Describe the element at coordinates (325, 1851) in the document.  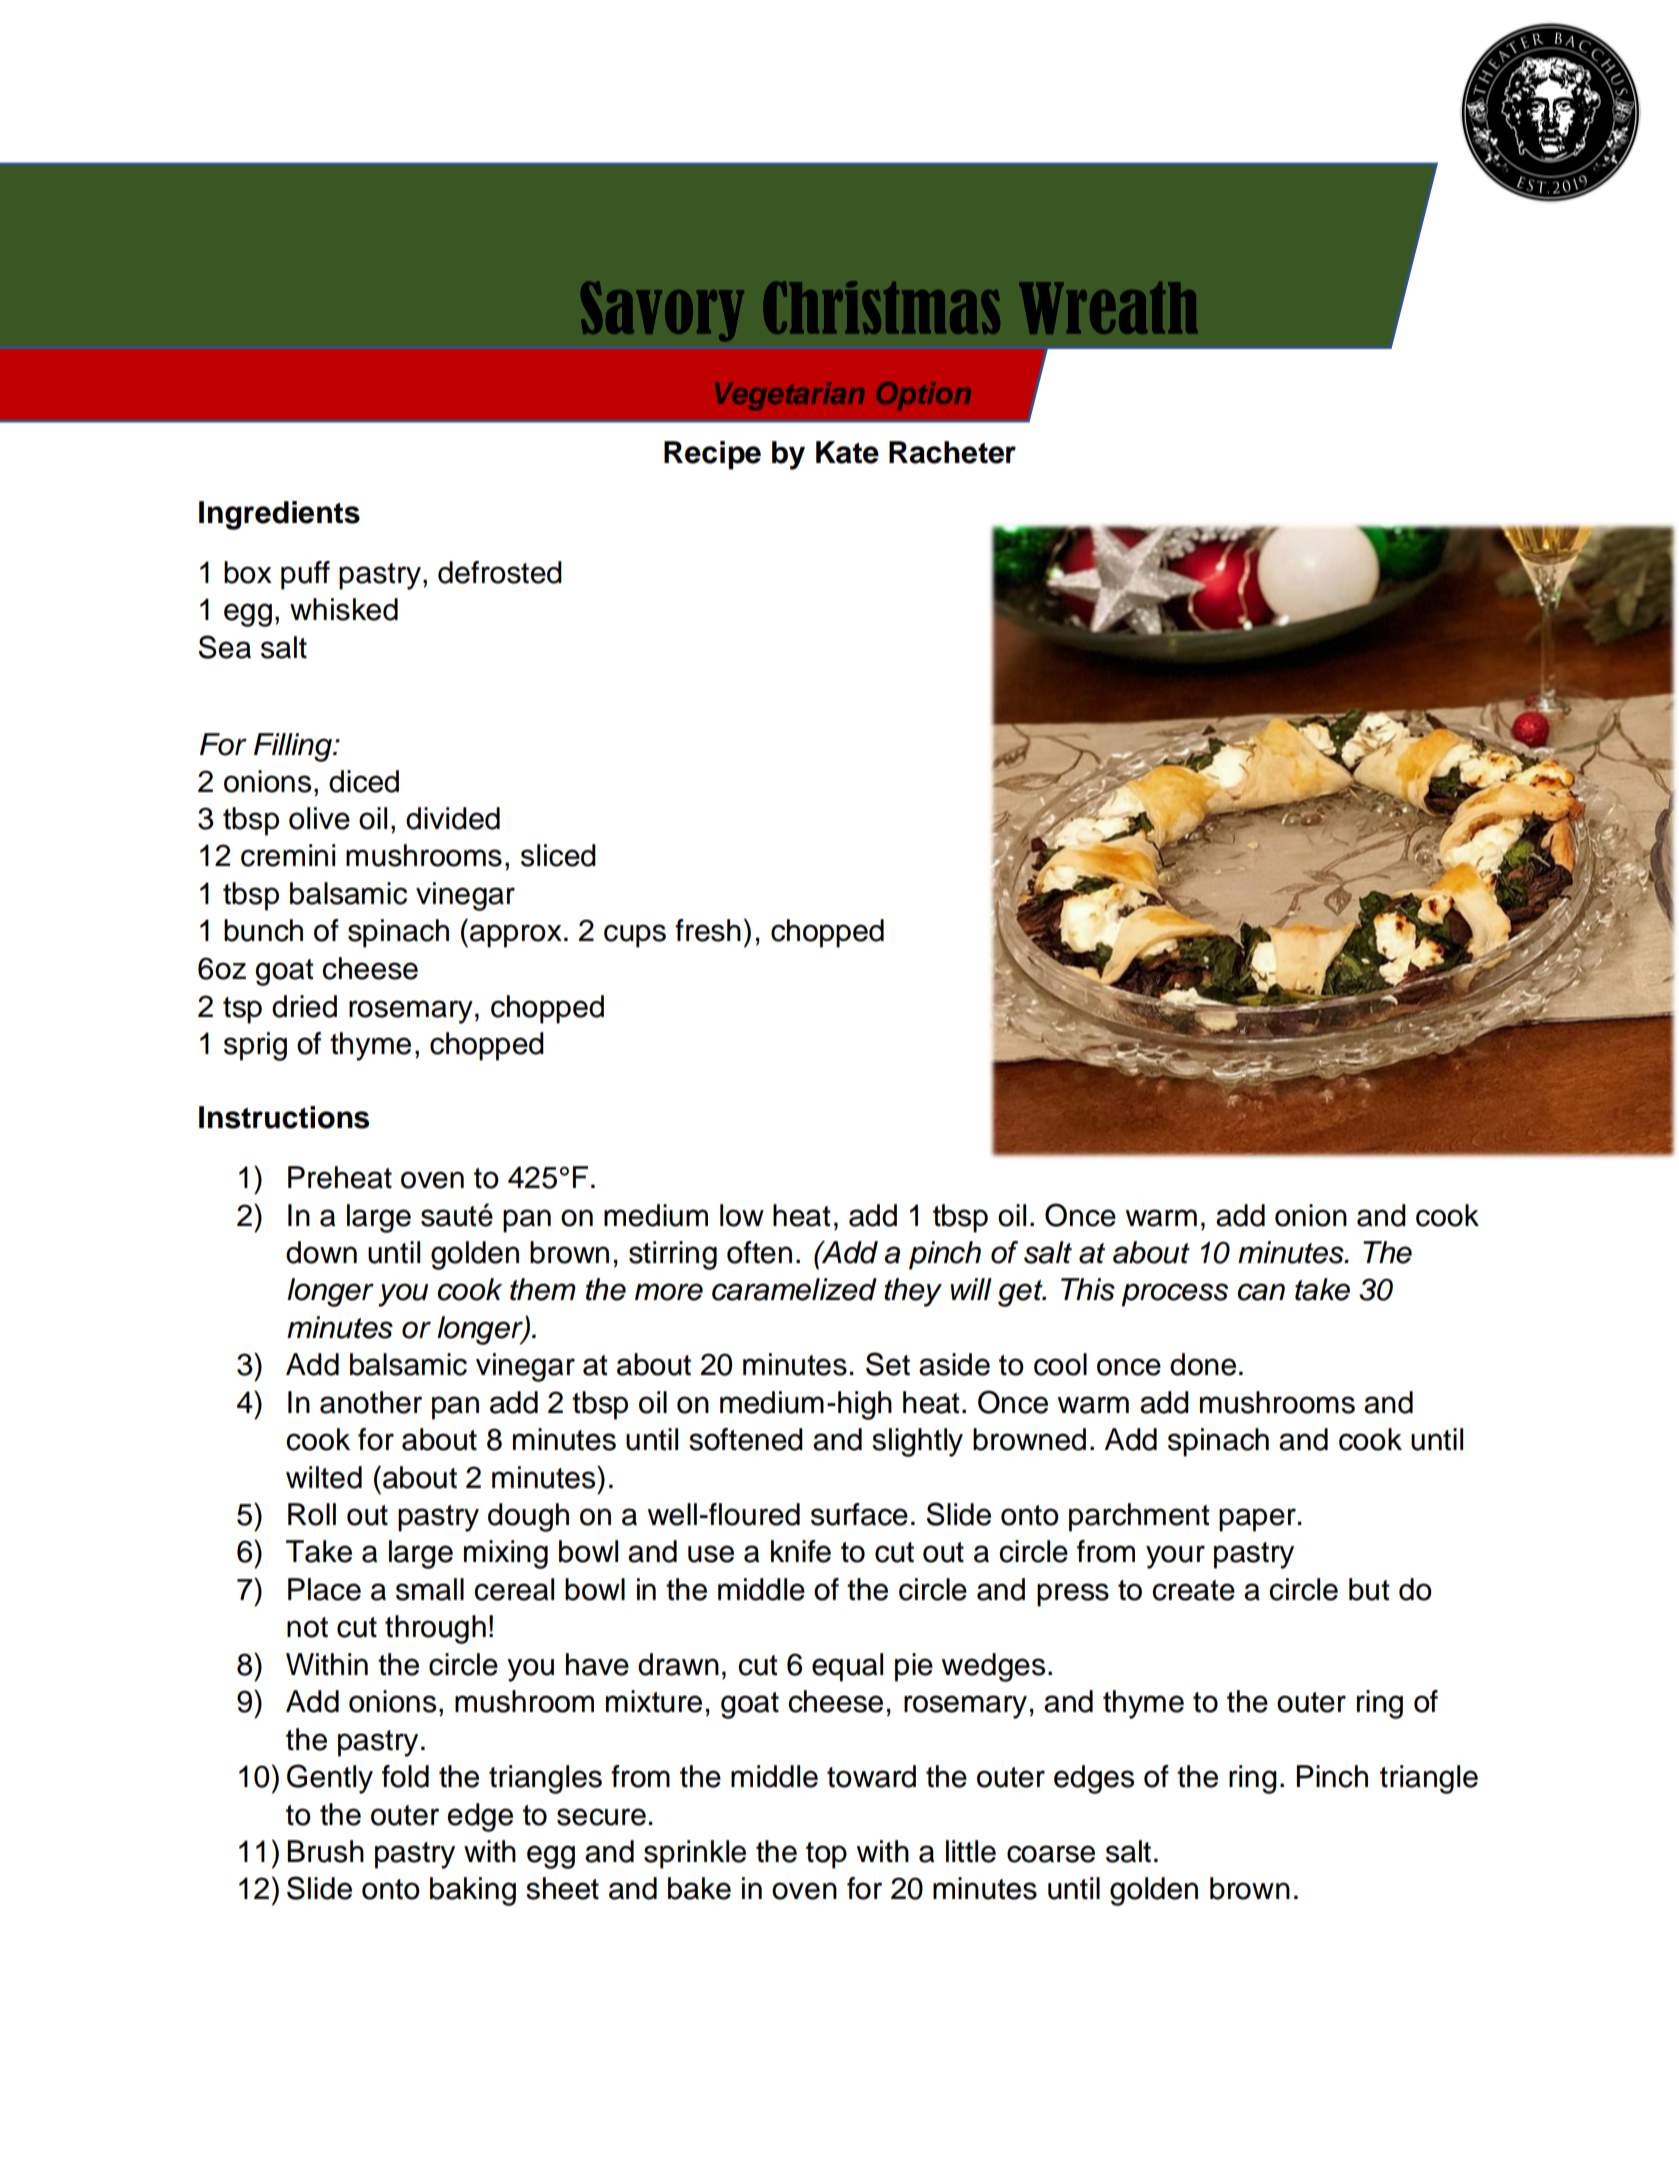
I see `Brush` at that location.
